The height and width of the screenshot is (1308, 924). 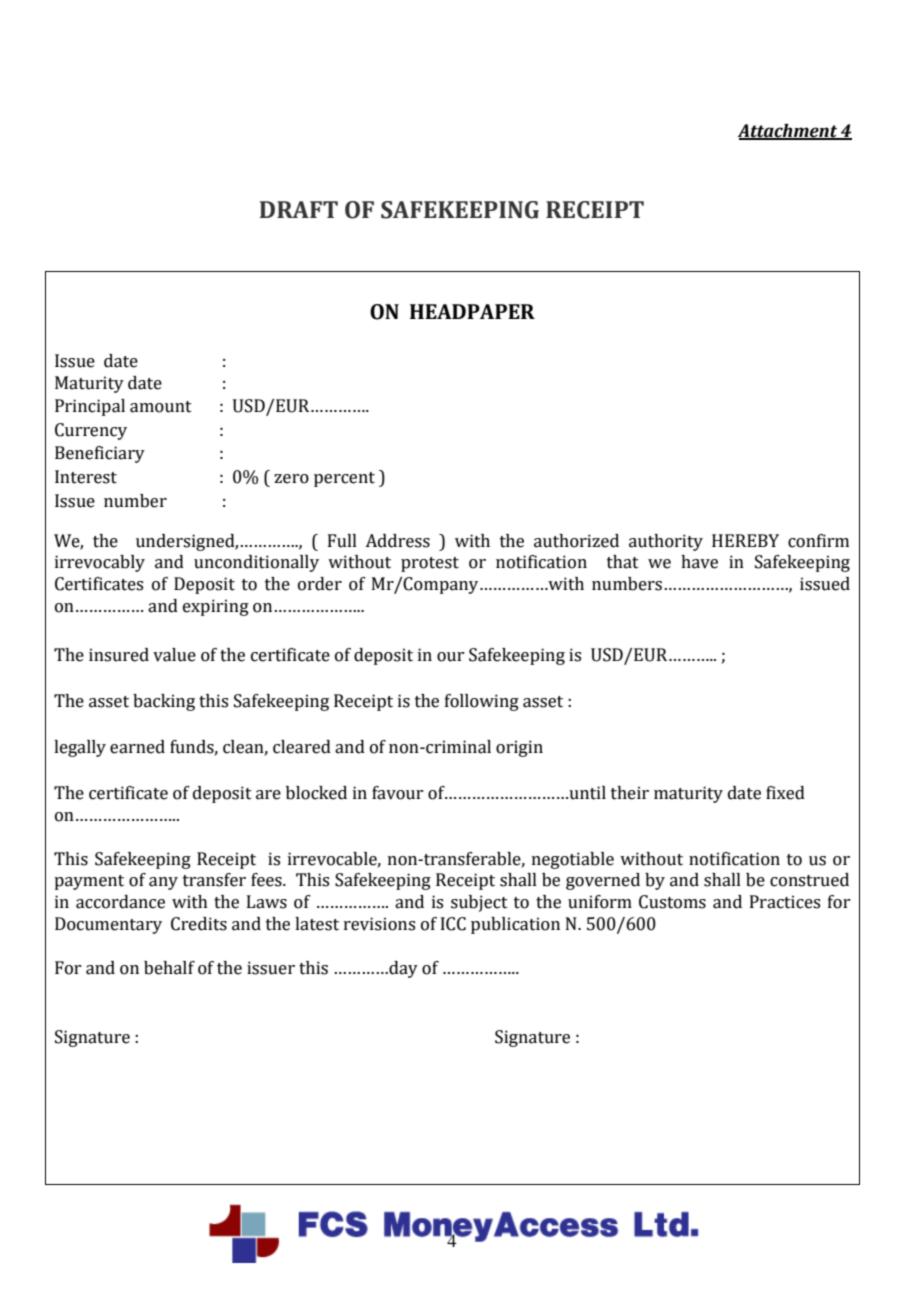 What do you see at coordinates (789, 131) in the screenshot?
I see `Attachment` at bounding box center [789, 131].
